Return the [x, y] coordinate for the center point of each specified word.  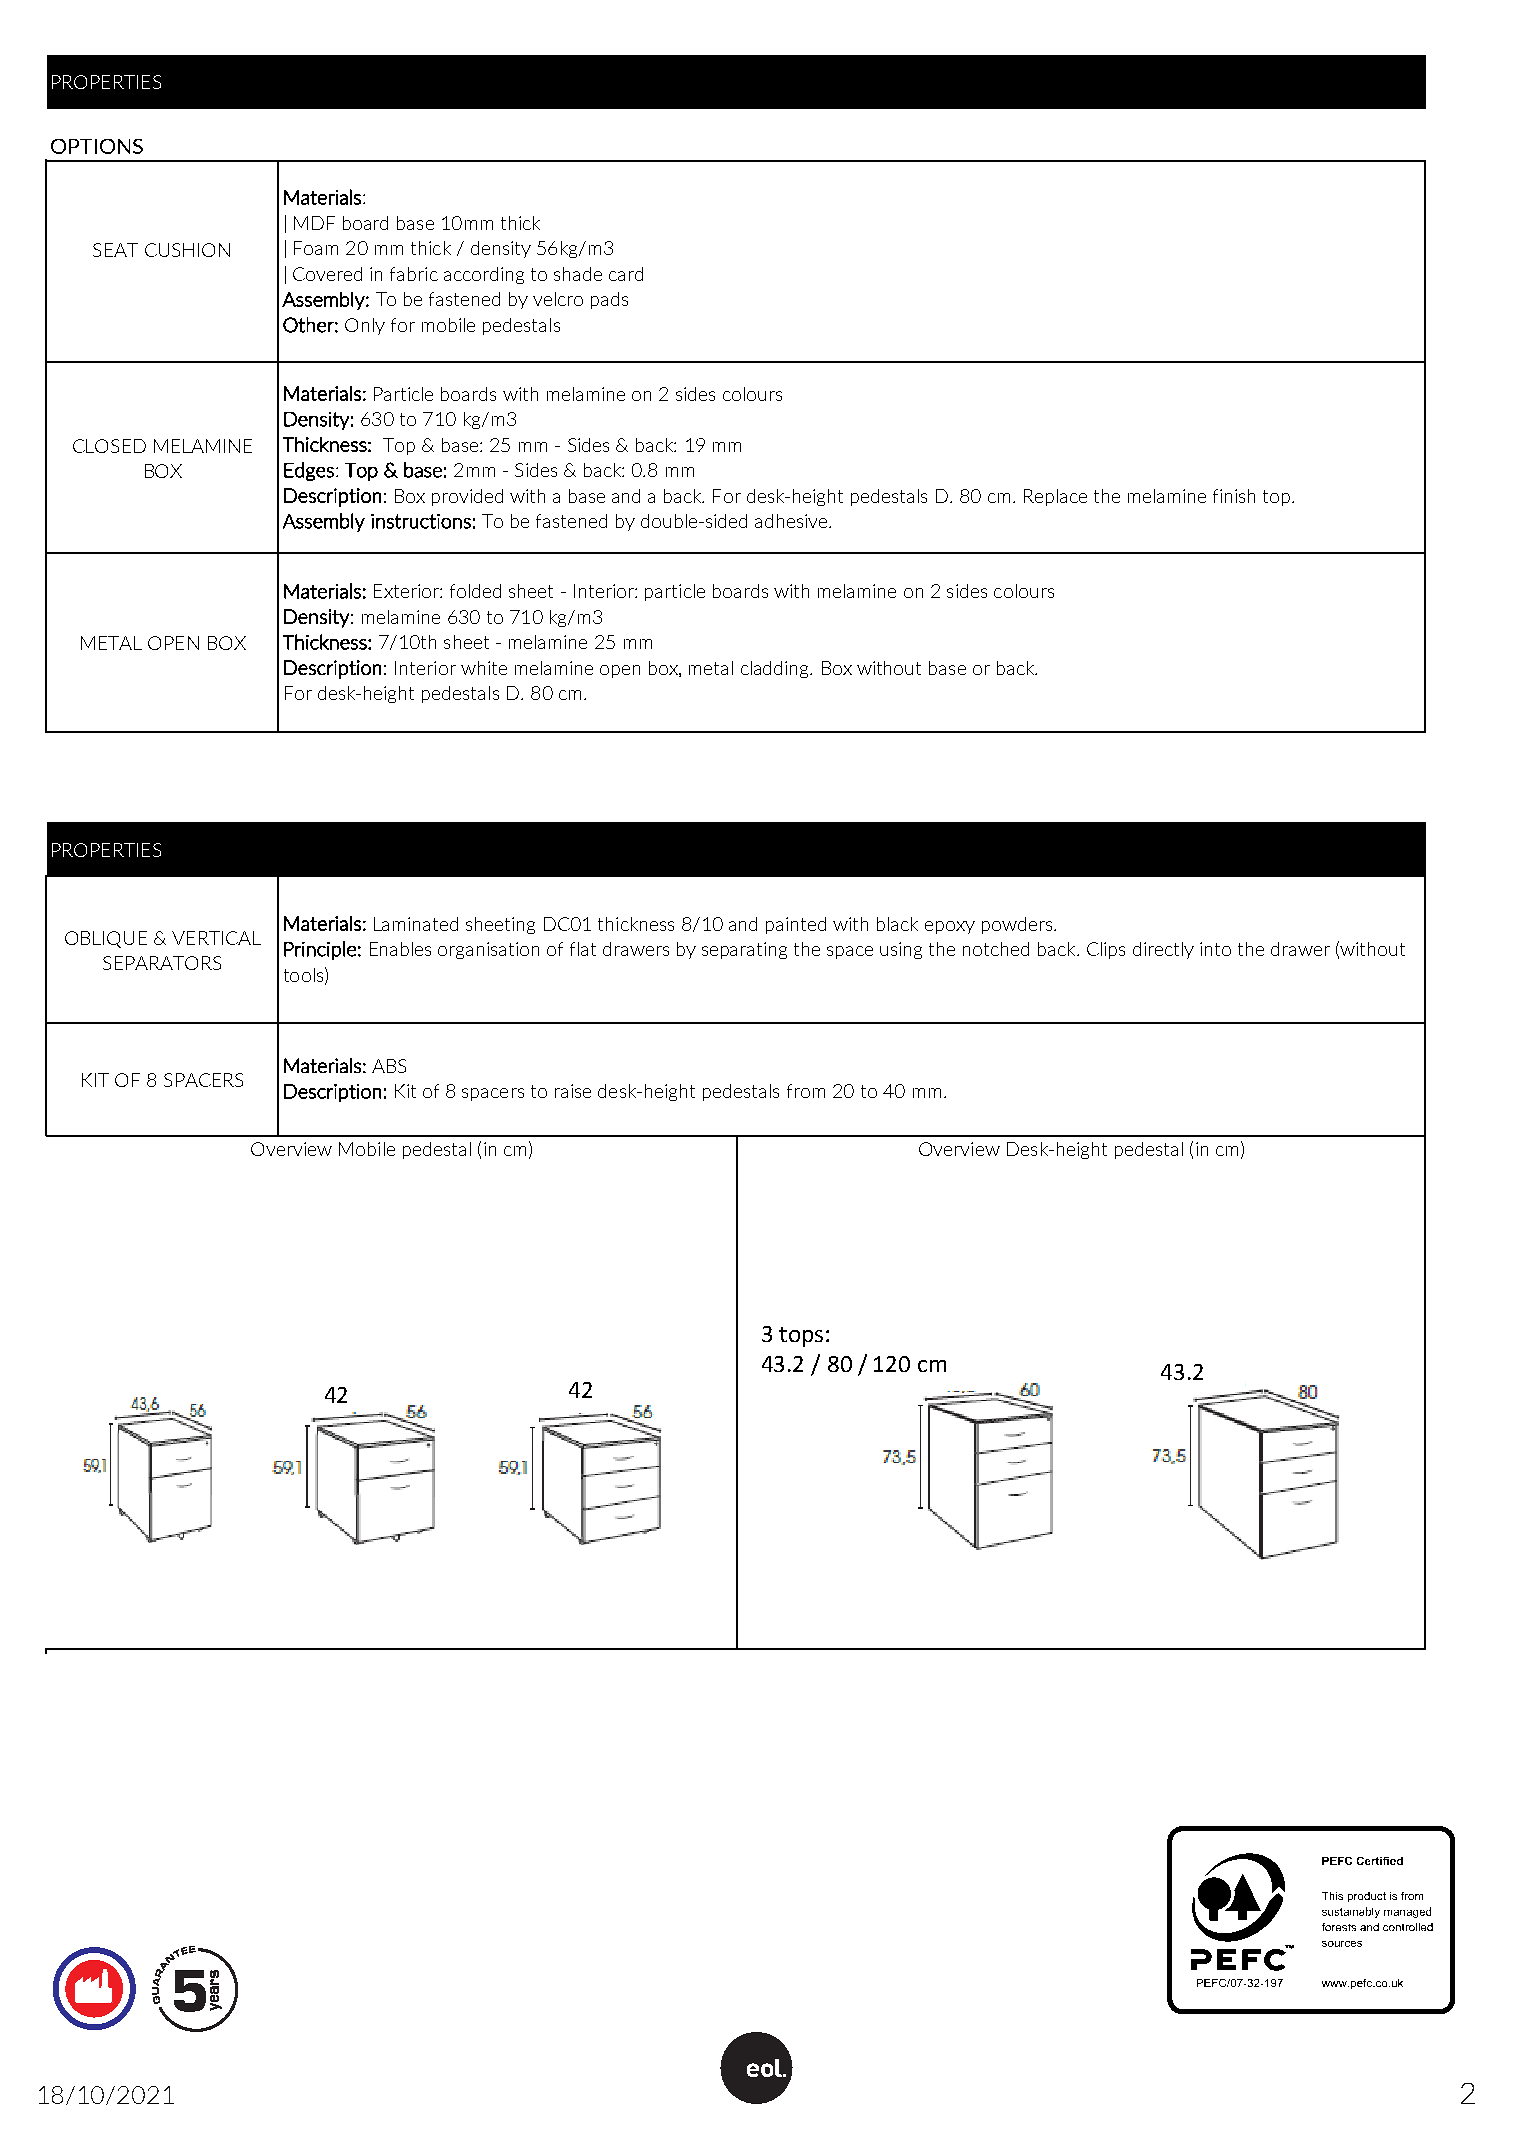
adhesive [792, 521]
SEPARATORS [162, 963]
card [626, 274]
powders [1018, 925]
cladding [776, 669]
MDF [314, 223]
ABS [389, 1066]
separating [744, 950]
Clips [1106, 950]
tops [801, 1337]
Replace [1055, 497]
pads [609, 300]
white [484, 668]
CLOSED [109, 446]
